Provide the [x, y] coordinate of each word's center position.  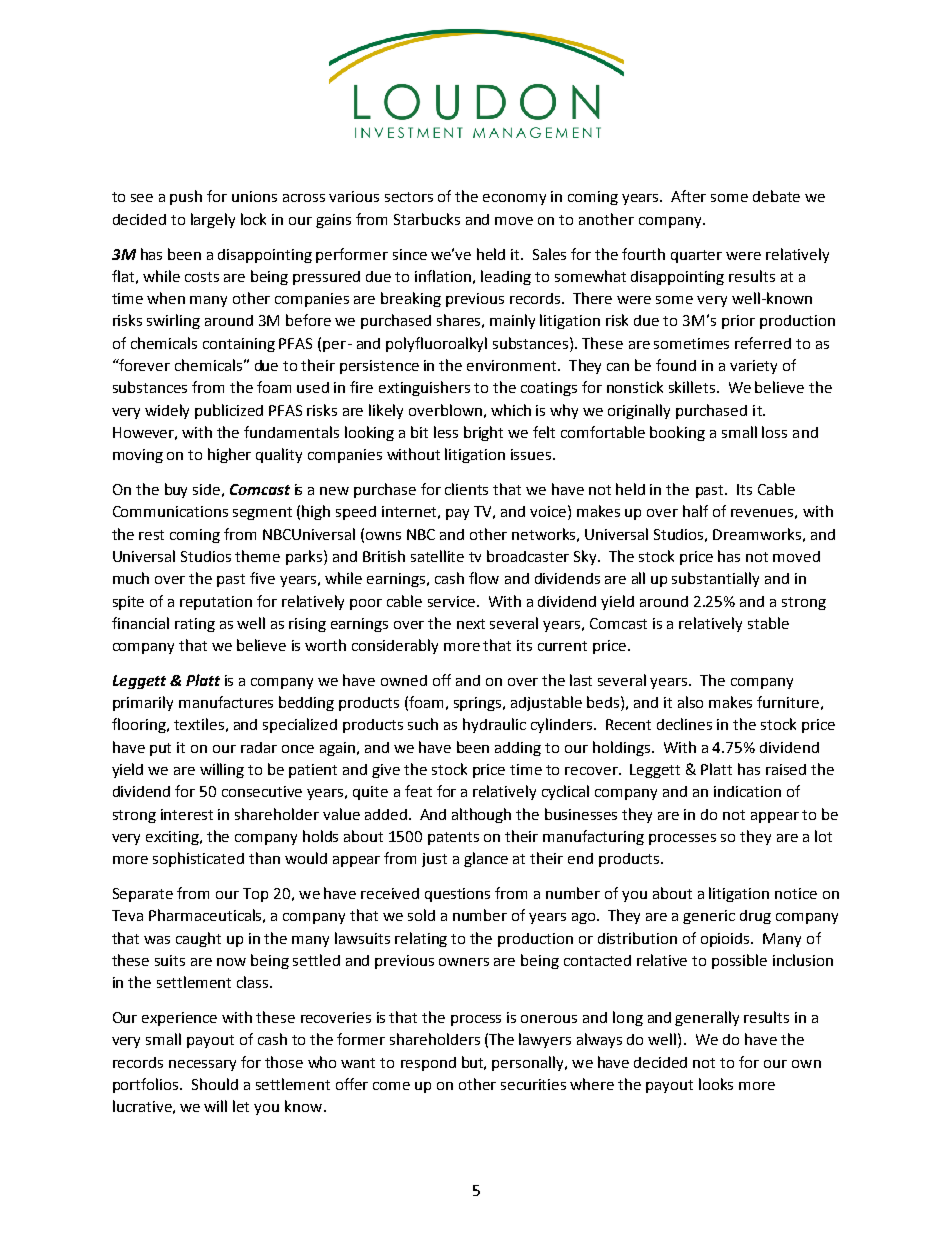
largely [213, 220]
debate [776, 196]
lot [823, 836]
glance [486, 859]
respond [428, 1064]
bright [483, 433]
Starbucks [427, 219]
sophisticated [198, 859]
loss [774, 432]
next [471, 624]
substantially [715, 579]
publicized [229, 411]
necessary [202, 1065]
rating [195, 625]
